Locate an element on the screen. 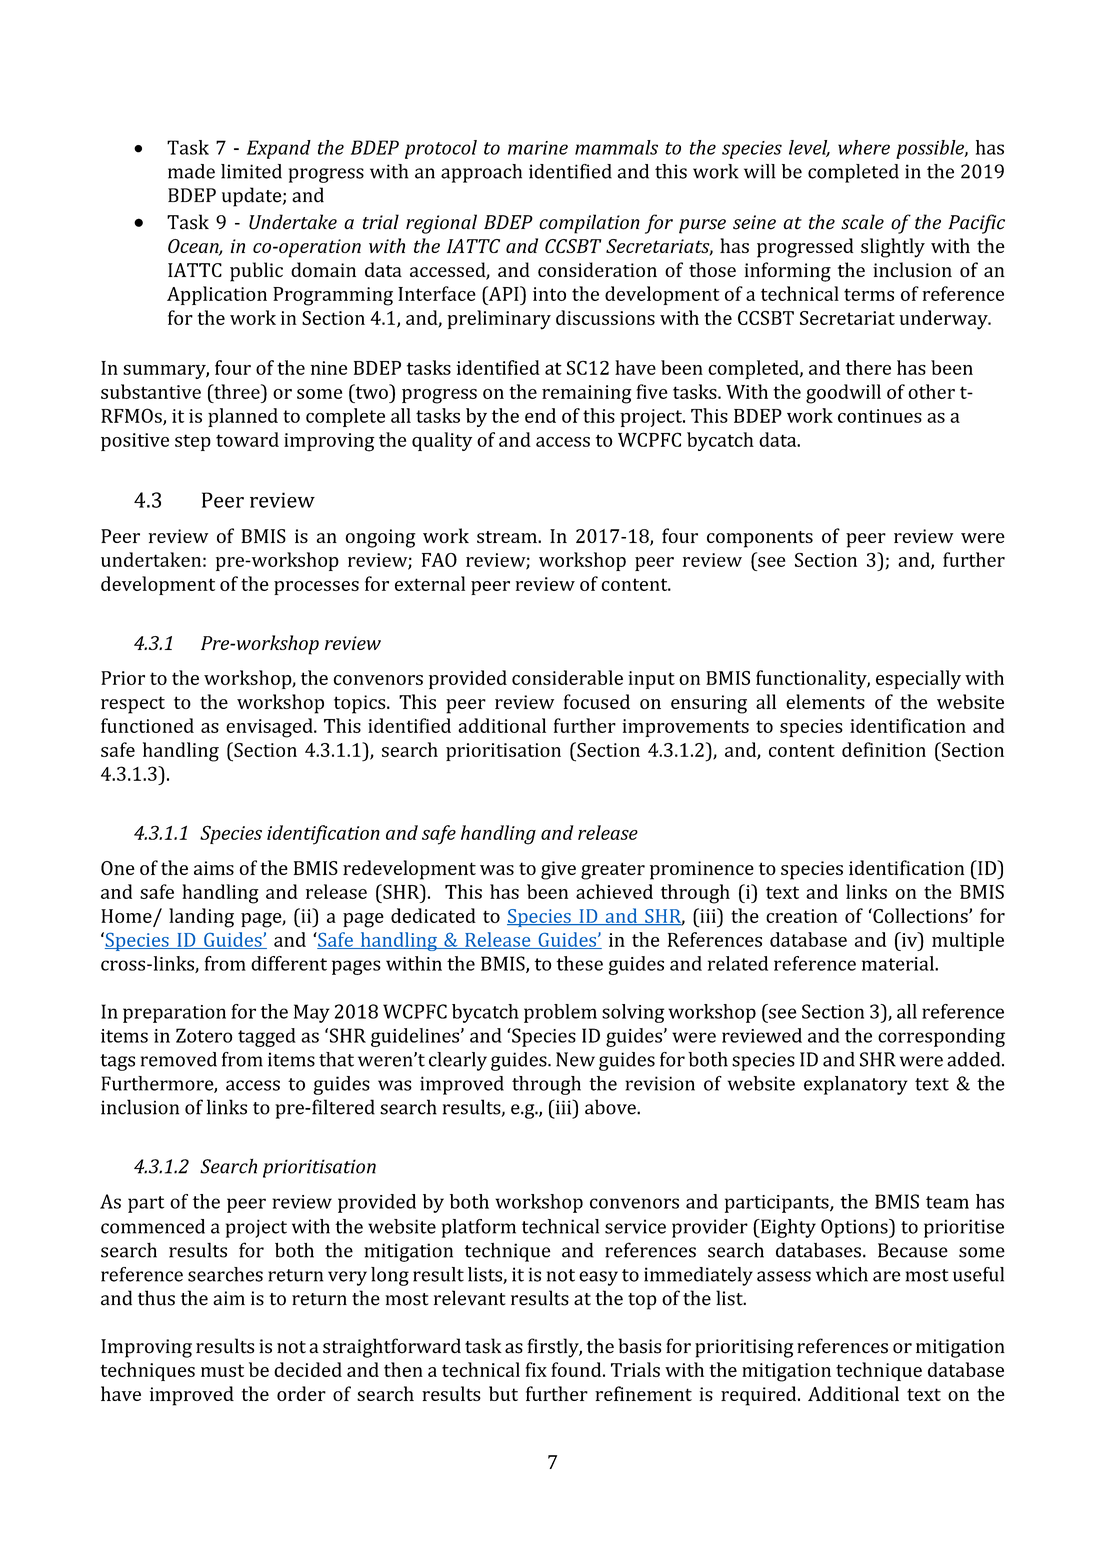  fix is located at coordinates (536, 1369).
